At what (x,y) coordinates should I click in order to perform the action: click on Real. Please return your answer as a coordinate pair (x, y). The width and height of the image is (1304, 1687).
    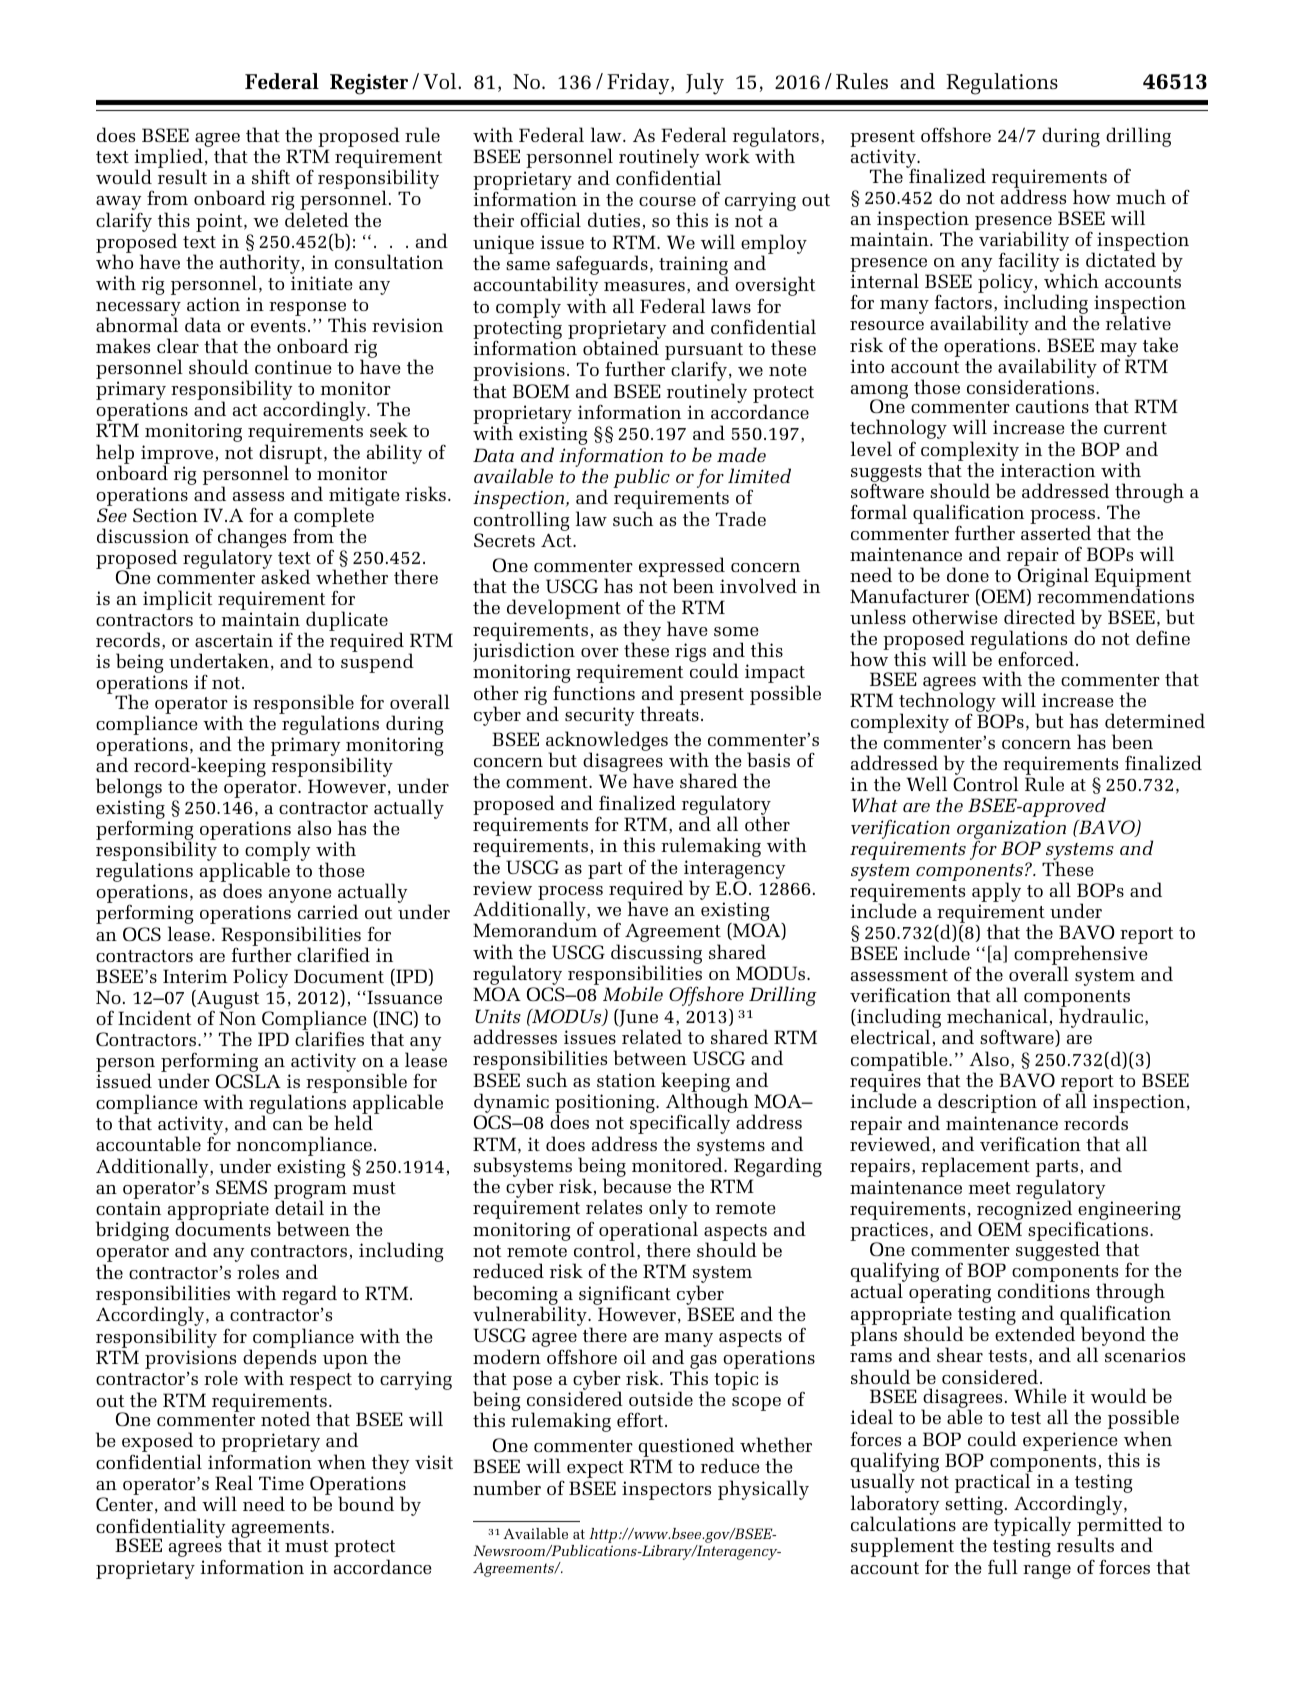
    Looking at the image, I should click on (234, 1482).
